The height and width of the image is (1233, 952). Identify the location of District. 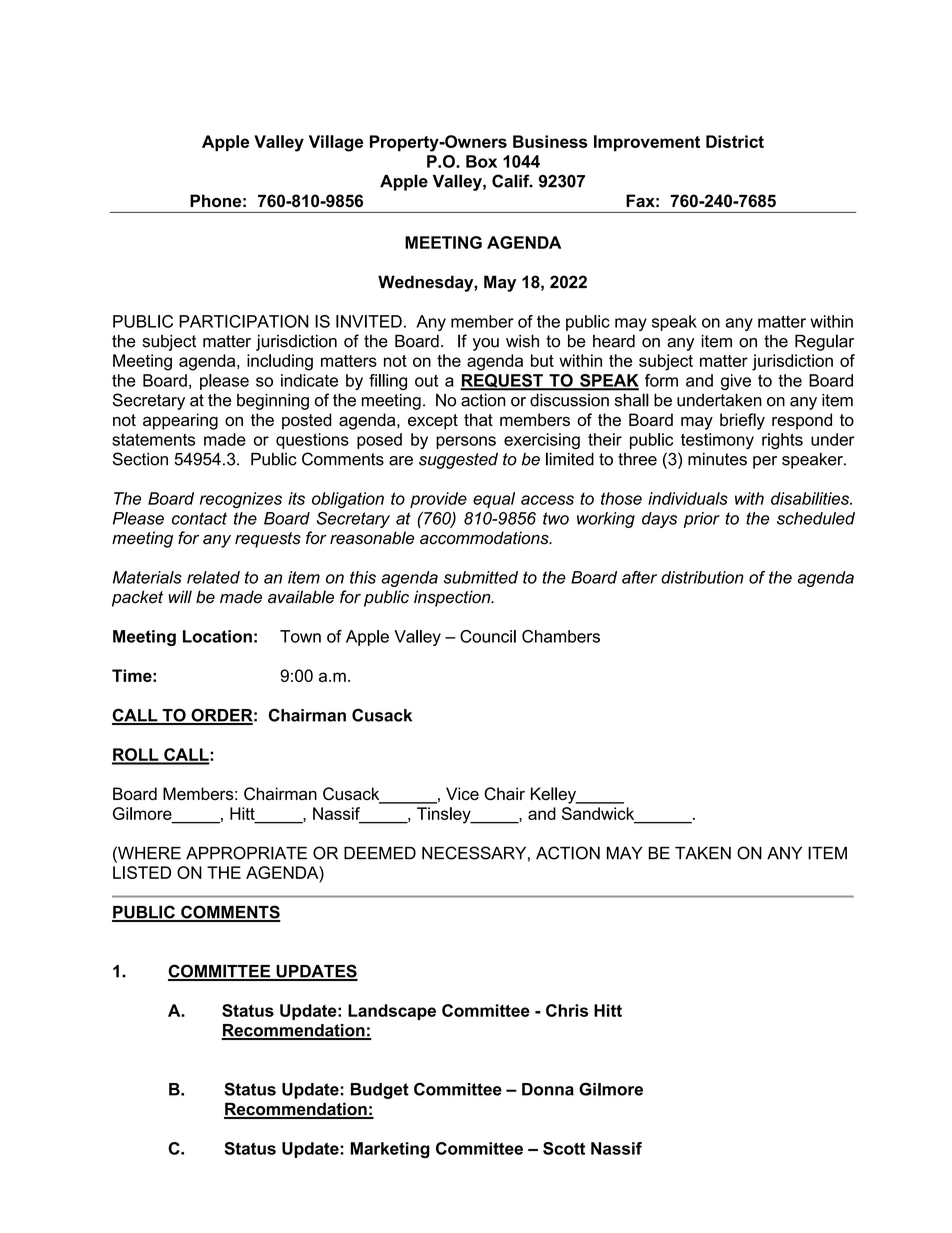
(735, 141).
